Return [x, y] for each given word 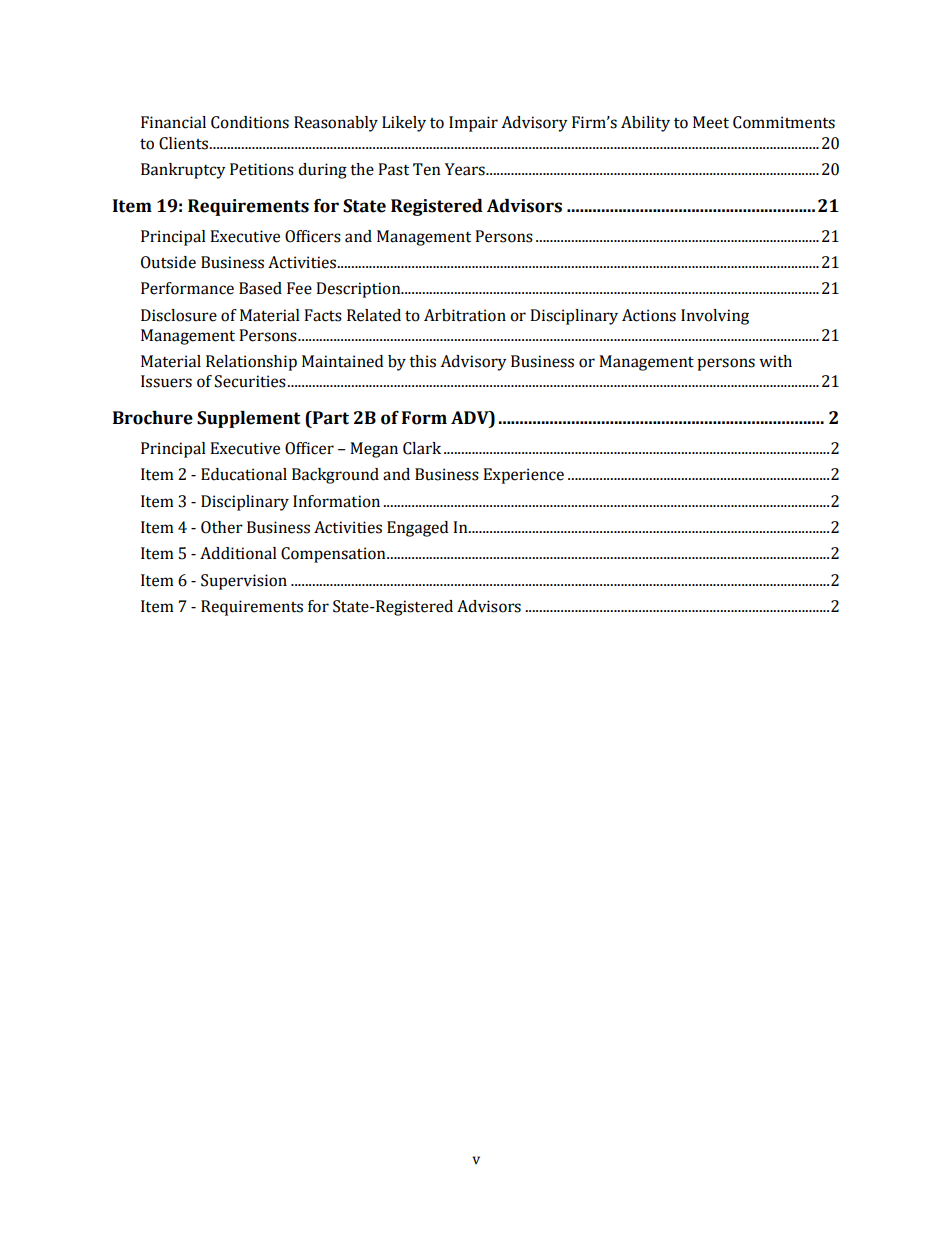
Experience [523, 476]
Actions [649, 315]
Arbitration [465, 315]
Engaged [417, 529]
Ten [427, 169]
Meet [711, 122]
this [422, 361]
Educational [244, 474]
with [775, 361]
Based [260, 288]
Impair [473, 124]
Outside [168, 262]
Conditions [250, 122]
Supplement [248, 419]
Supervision [244, 582]
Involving [715, 317]
